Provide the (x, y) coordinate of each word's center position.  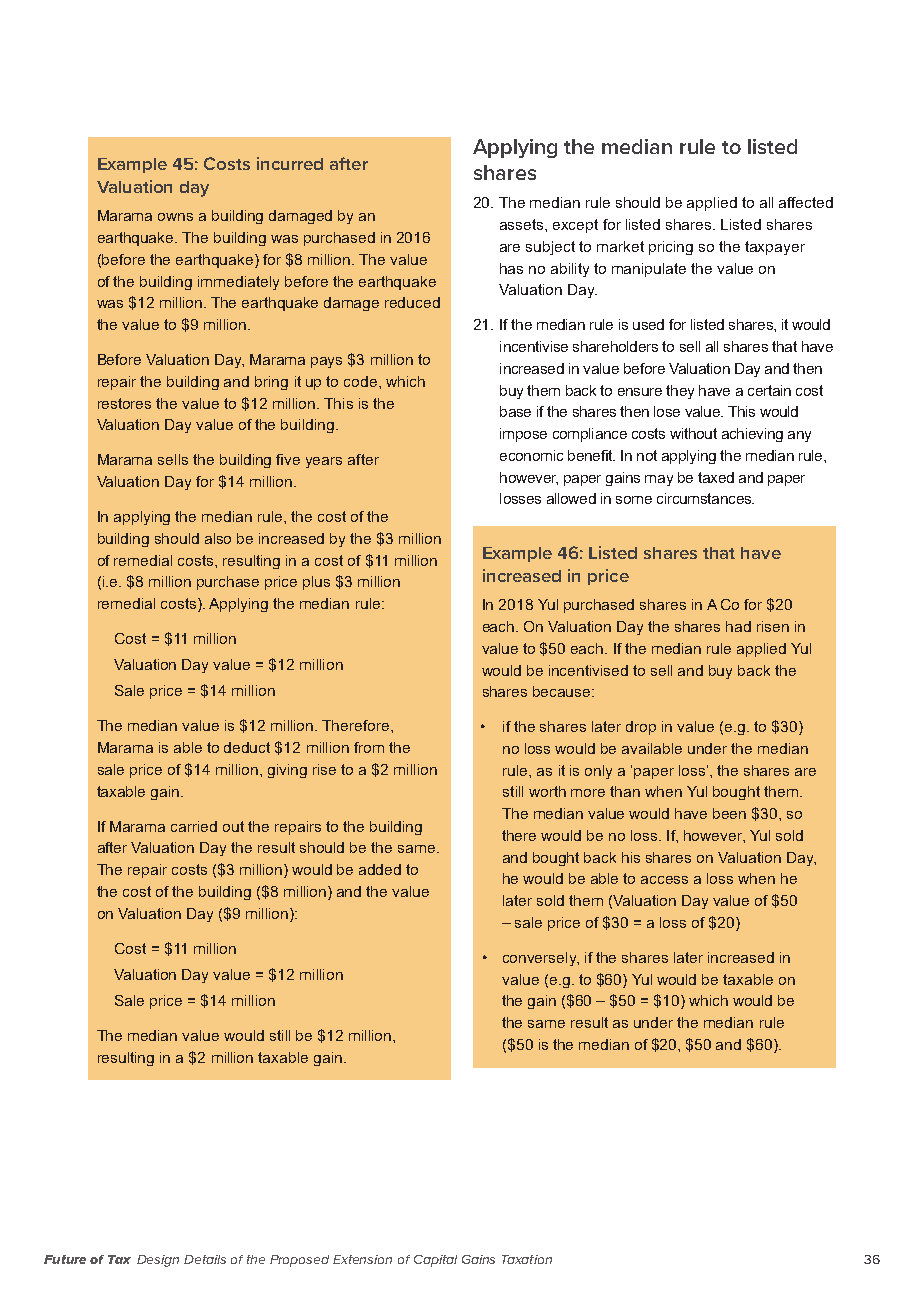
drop (641, 728)
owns (175, 217)
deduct (247, 747)
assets (523, 224)
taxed (716, 477)
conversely (541, 959)
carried (194, 826)
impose (523, 435)
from (369, 747)
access (664, 880)
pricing (671, 248)
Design (158, 1261)
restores (124, 403)
